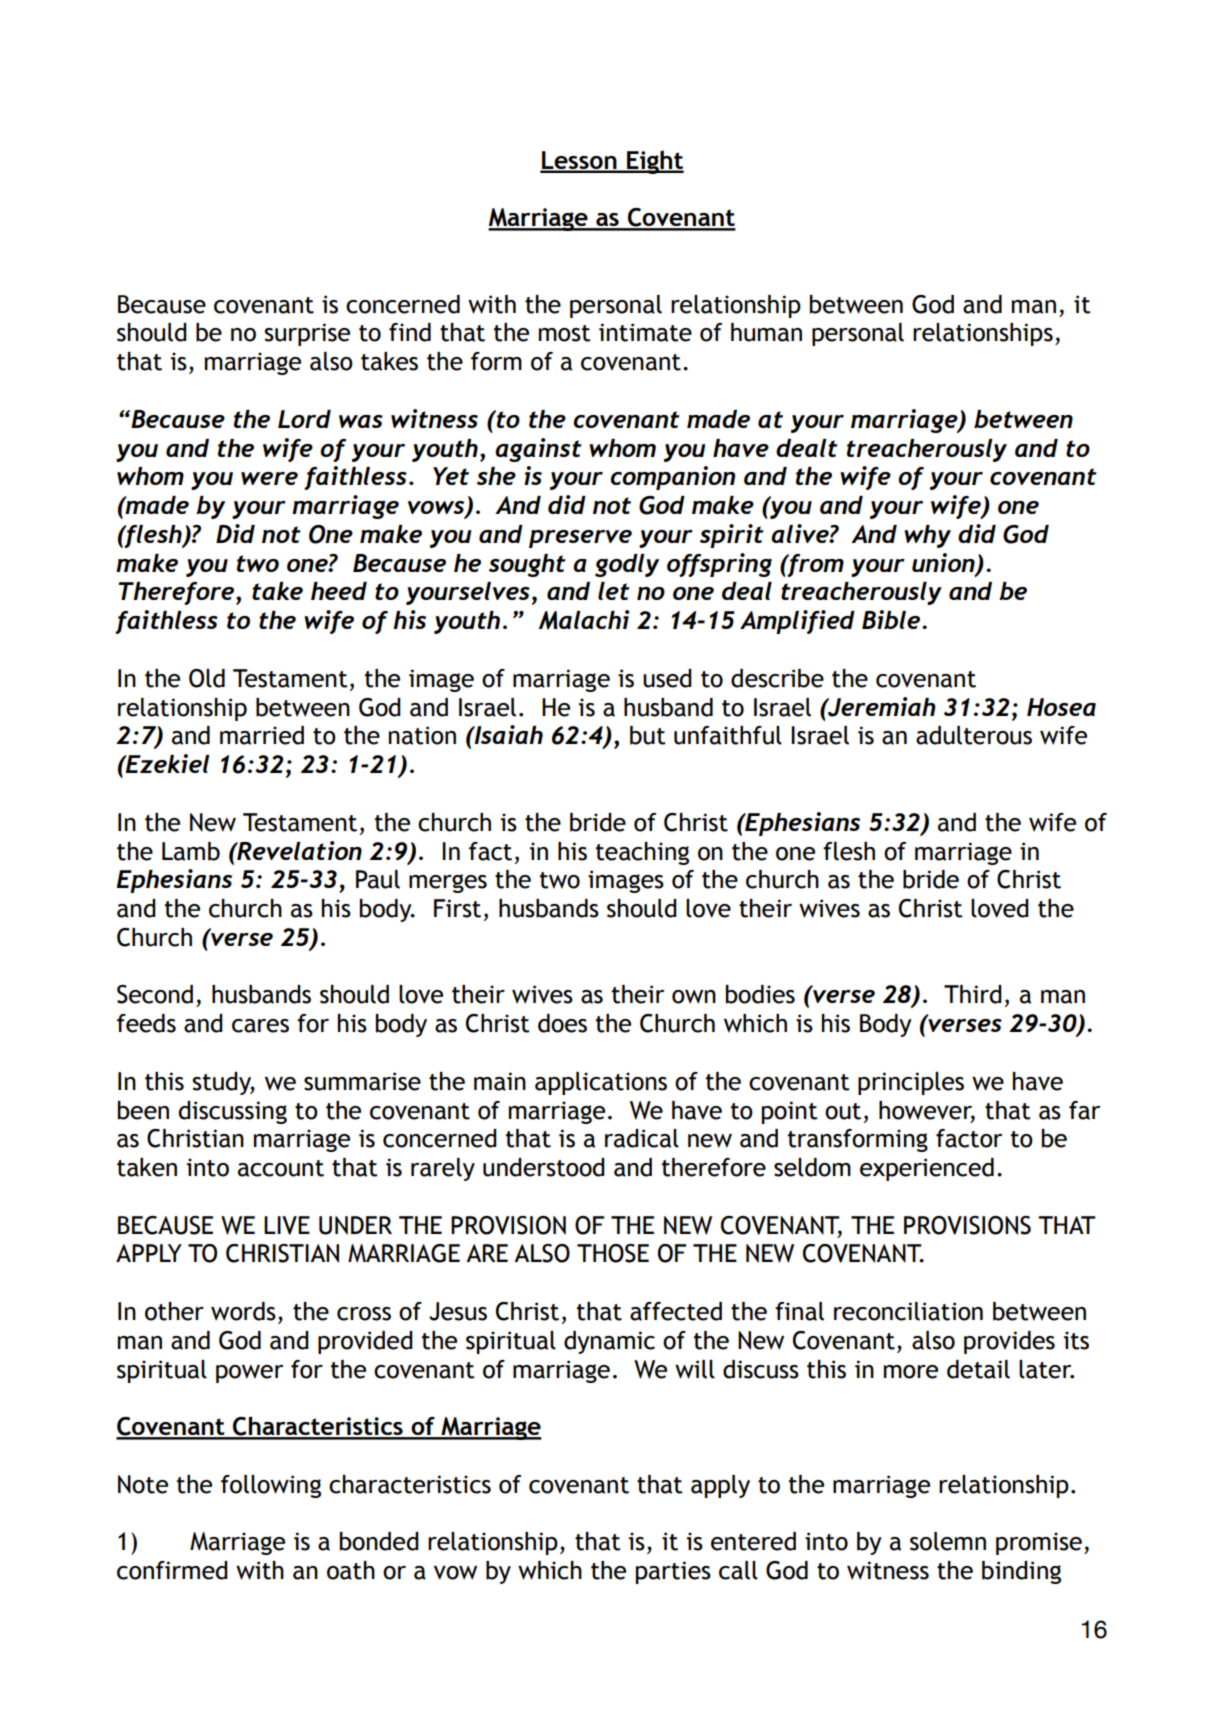 Image resolution: width=1224 pixels, height=1731 pixels. What do you see at coordinates (307, 334) in the screenshot?
I see `surprise` at bounding box center [307, 334].
